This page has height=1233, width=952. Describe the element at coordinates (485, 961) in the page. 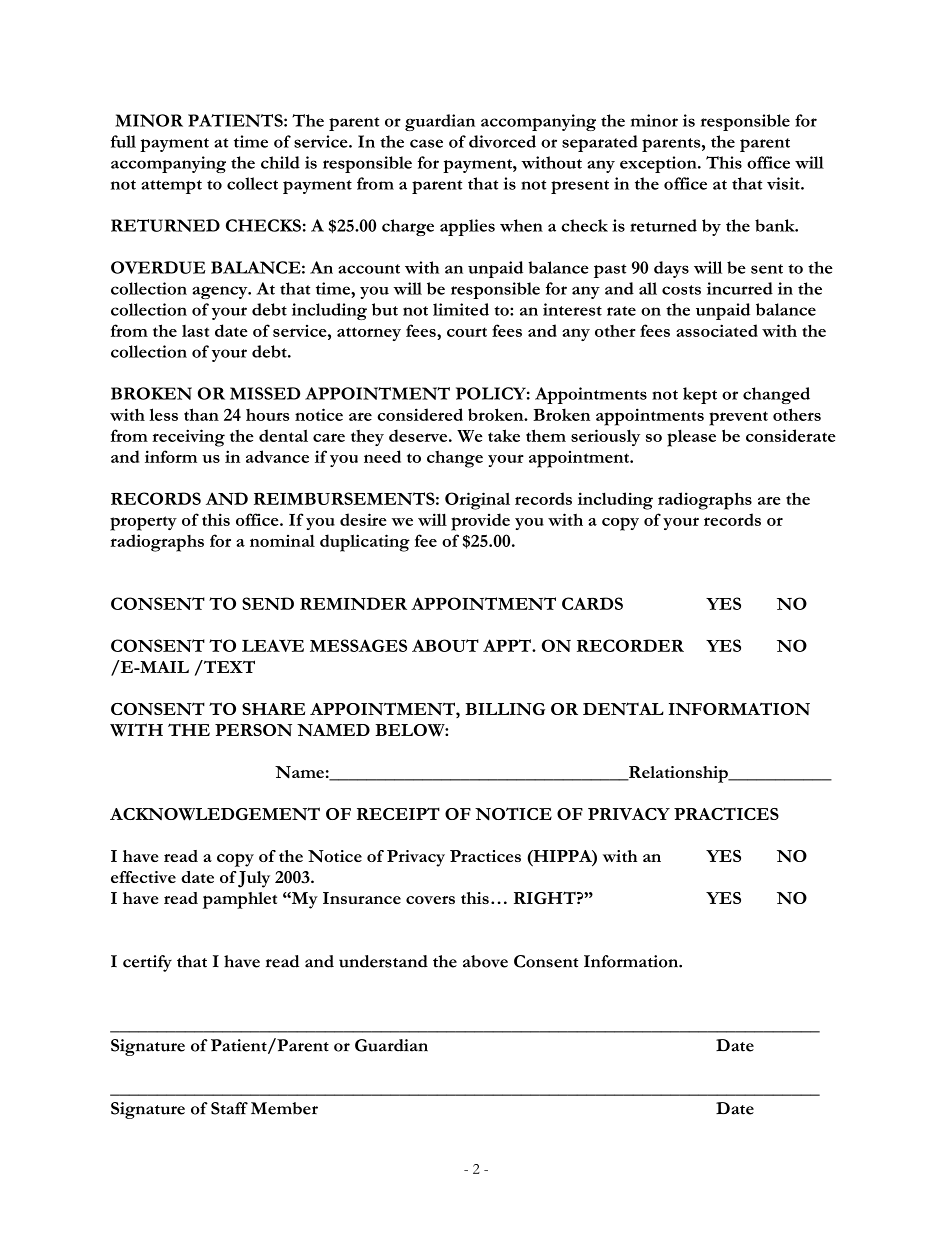

I see `above` at that location.
